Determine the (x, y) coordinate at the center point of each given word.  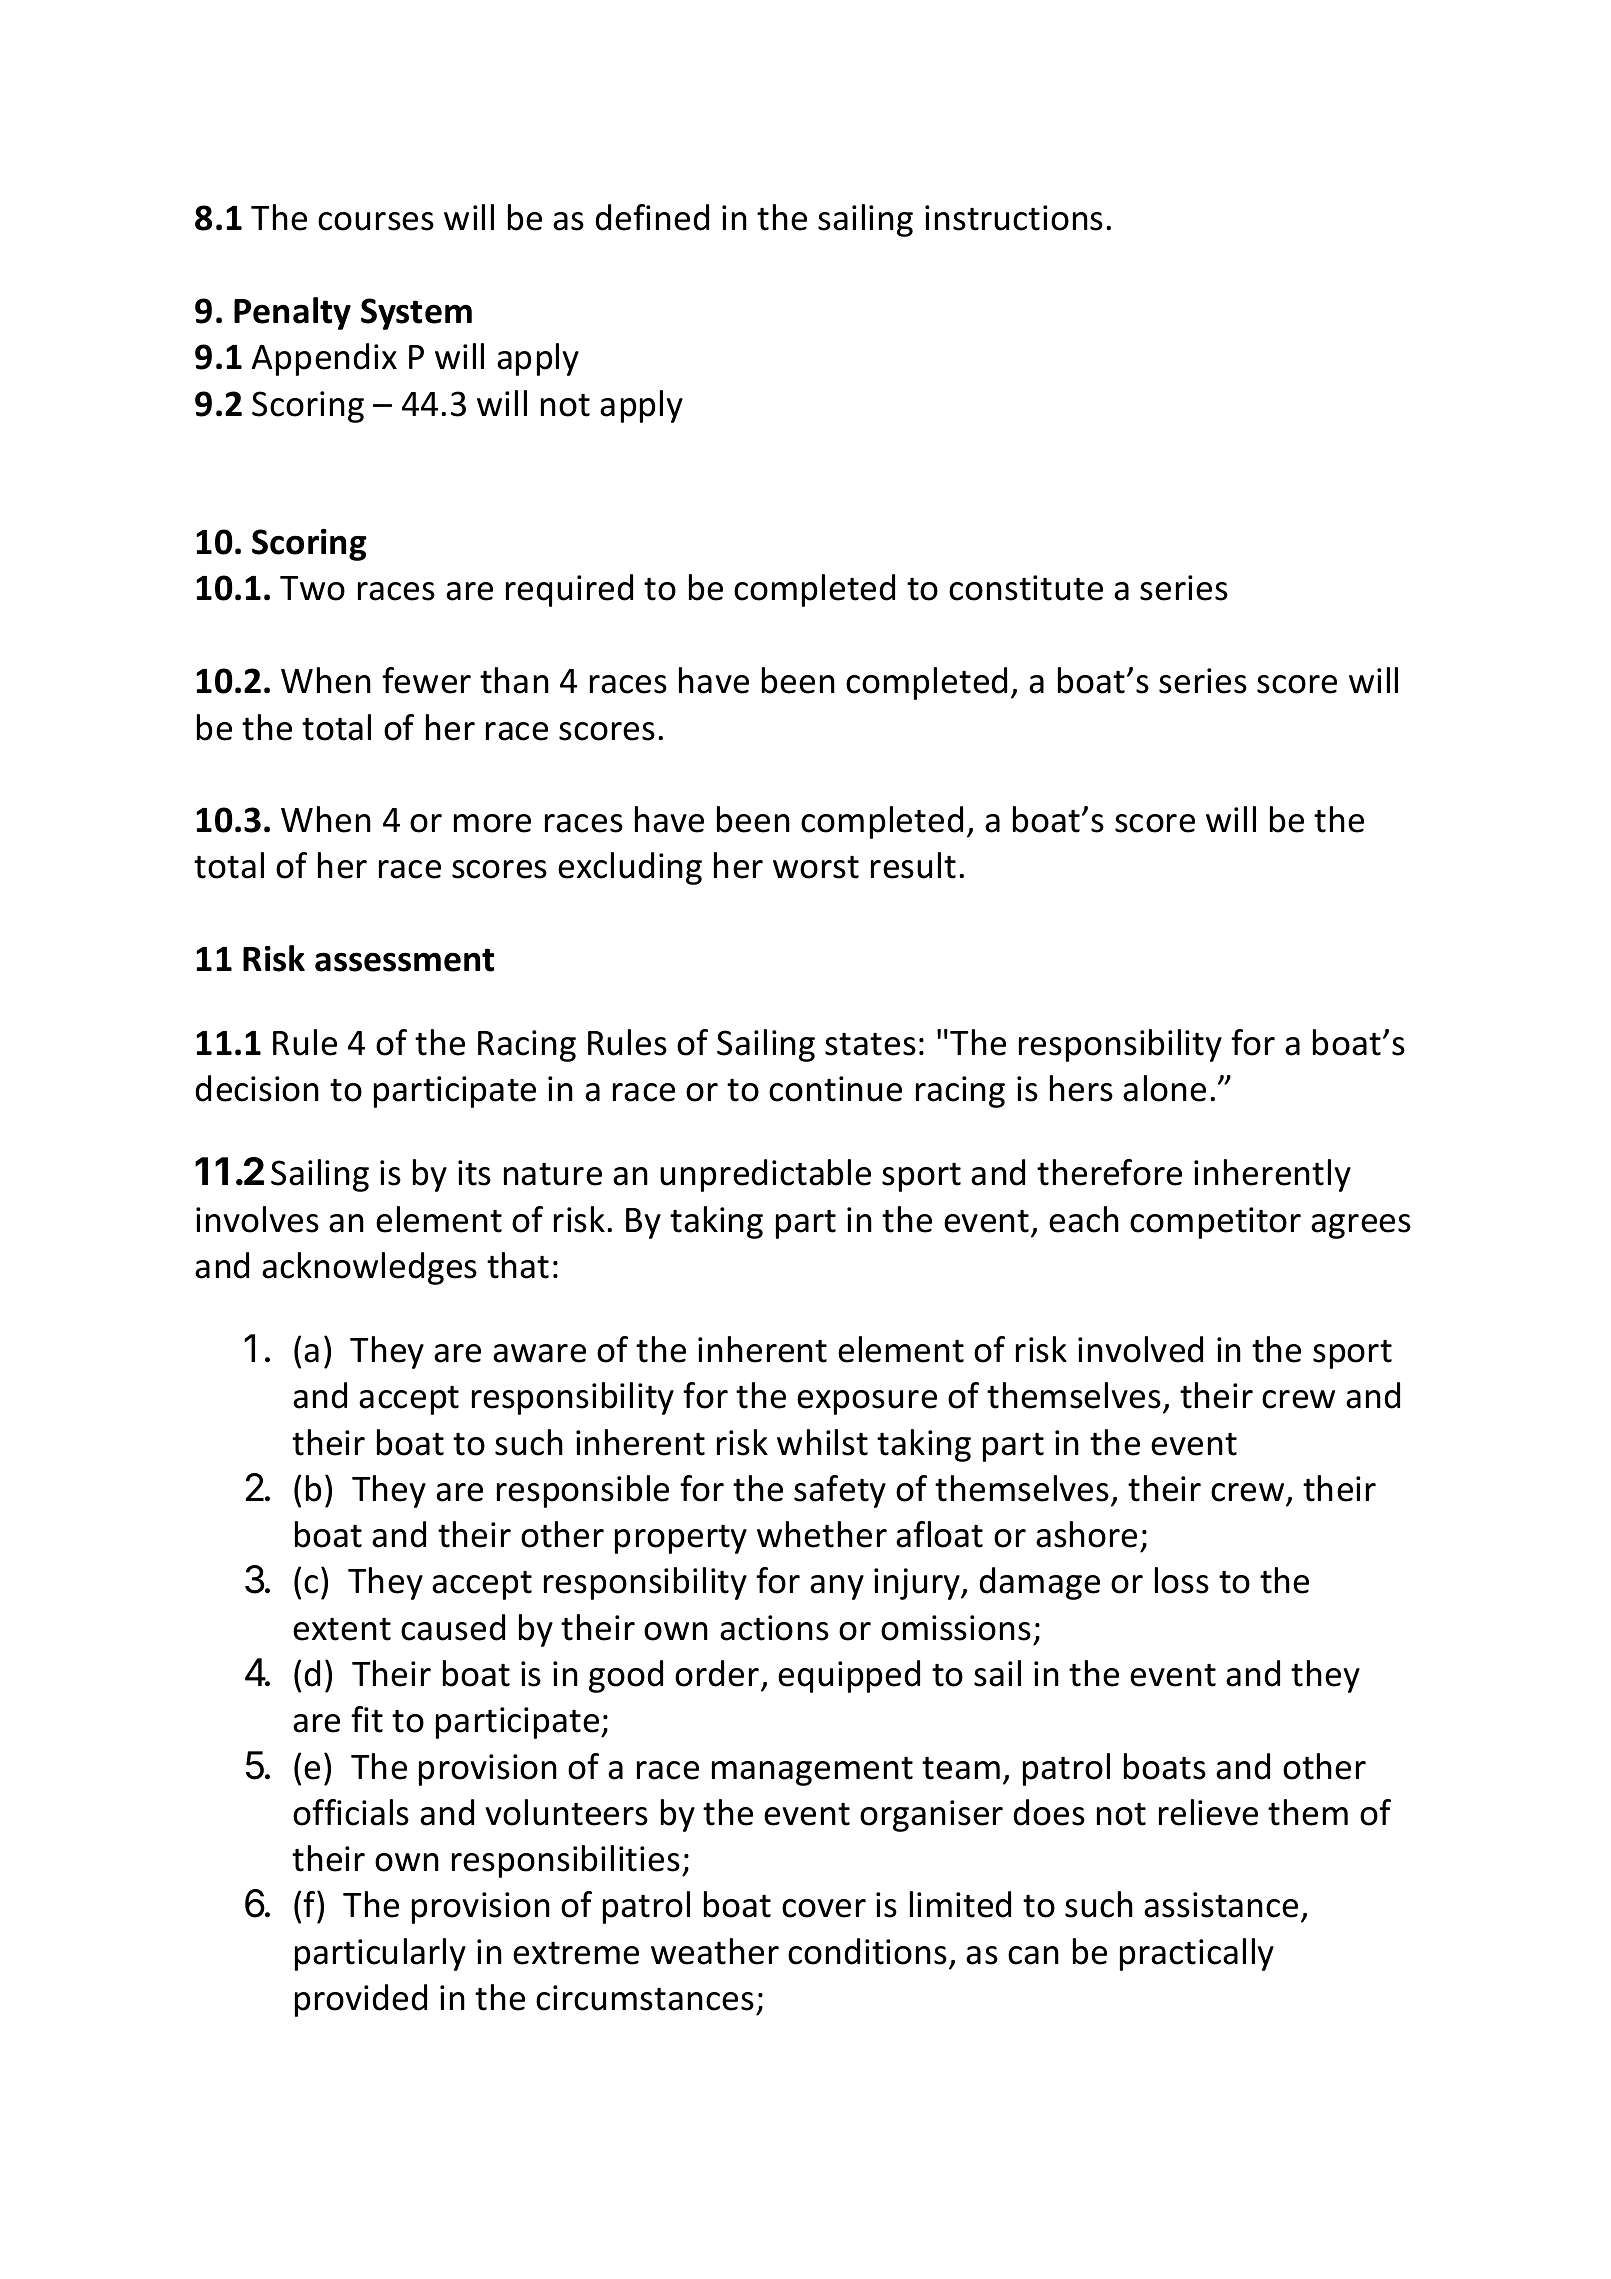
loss (1182, 1580)
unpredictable (765, 1175)
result (913, 865)
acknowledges (369, 1268)
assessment (404, 960)
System (416, 314)
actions (774, 1628)
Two (312, 588)
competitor (1215, 1223)
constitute (1026, 588)
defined (652, 217)
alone (1164, 1088)
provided (361, 2000)
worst (816, 867)
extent (342, 1629)
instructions (1014, 218)
